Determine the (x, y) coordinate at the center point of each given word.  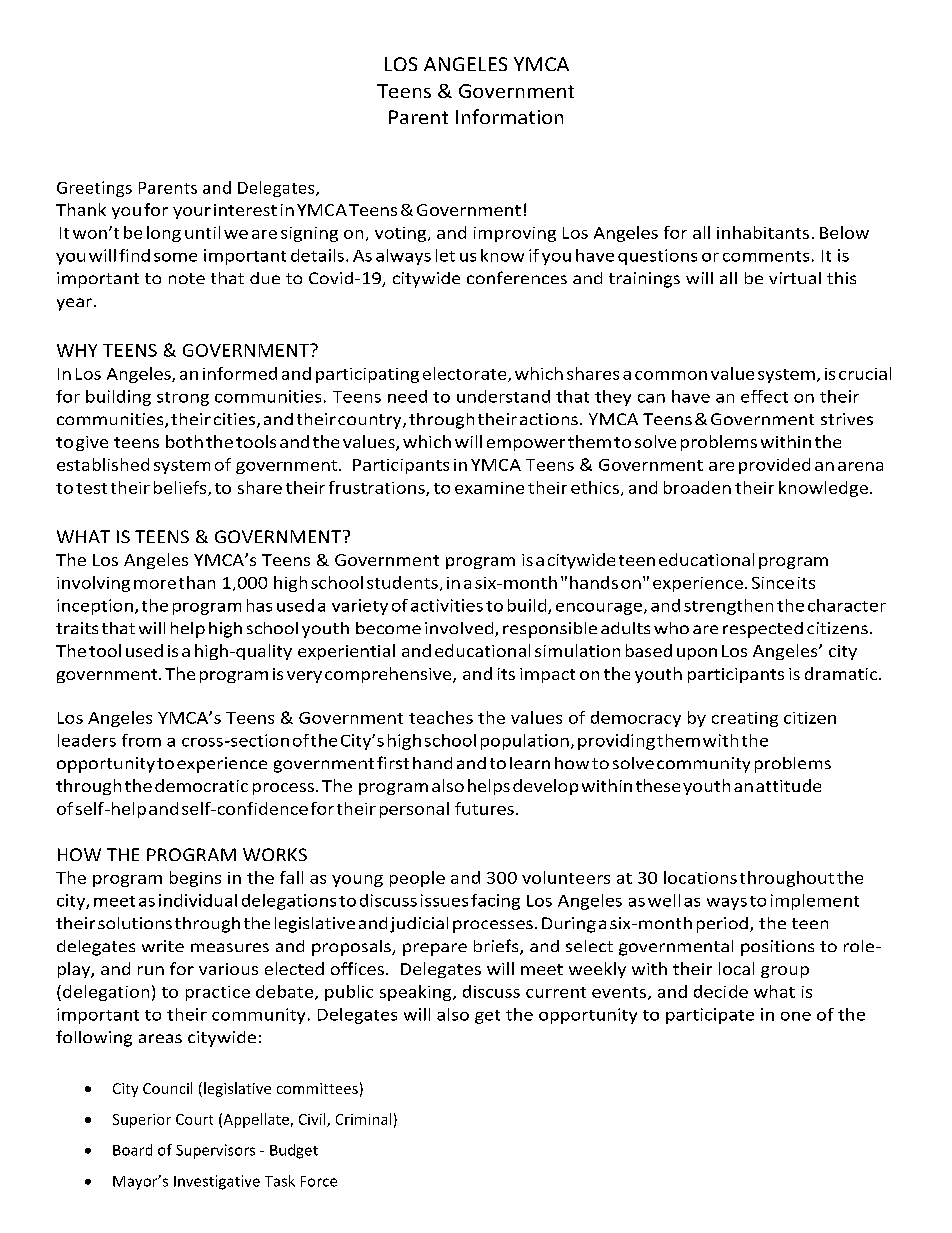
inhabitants (763, 232)
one (796, 1016)
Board (132, 1150)
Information (509, 116)
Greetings (94, 189)
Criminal (363, 1119)
